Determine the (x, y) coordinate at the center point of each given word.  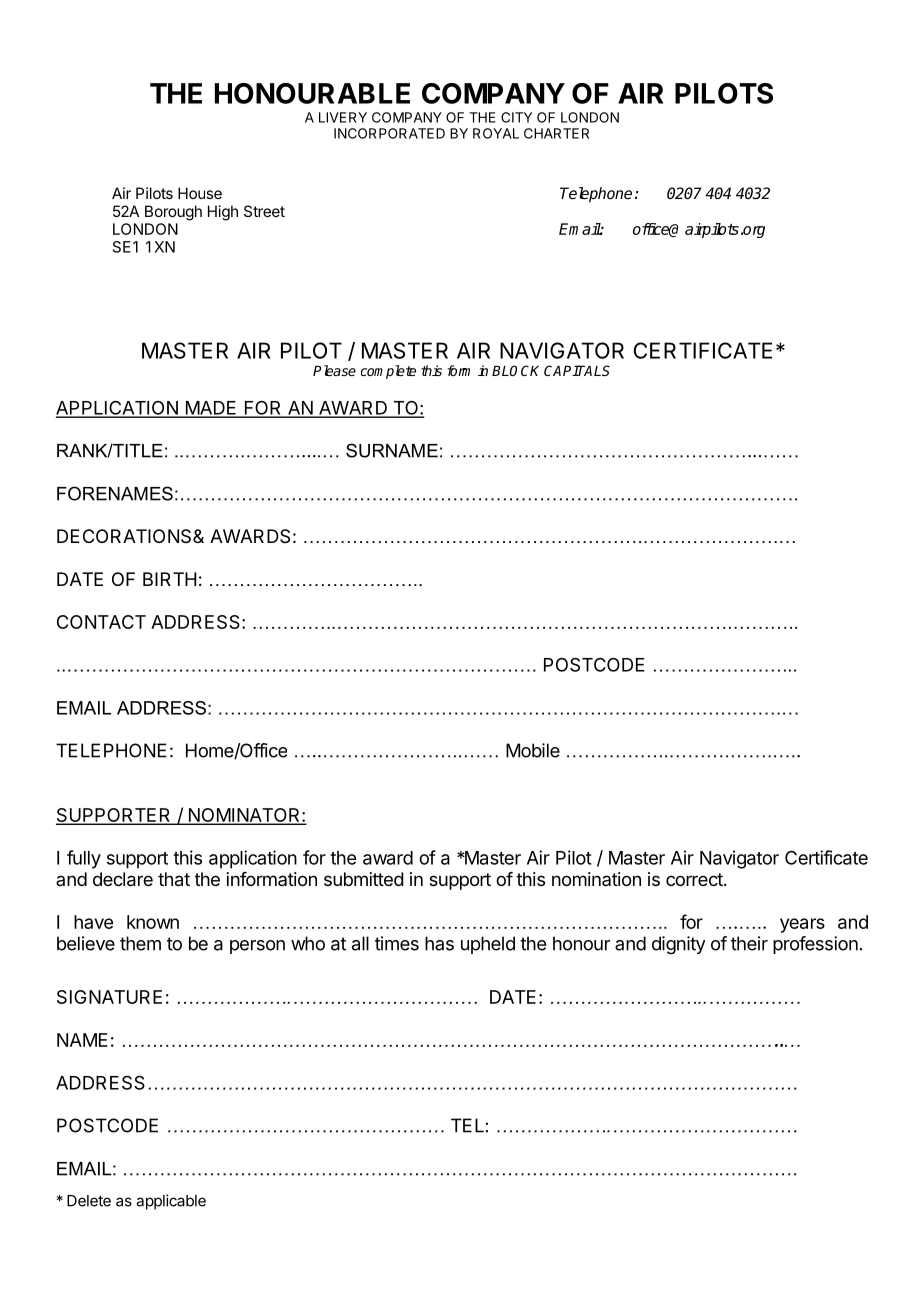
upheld (488, 945)
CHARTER (556, 133)
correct (694, 879)
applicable (171, 1202)
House (200, 193)
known (153, 922)
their (749, 943)
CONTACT (101, 622)
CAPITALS (577, 370)
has (439, 943)
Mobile (533, 750)
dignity (678, 945)
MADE (211, 409)
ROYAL (496, 133)
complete (388, 372)
